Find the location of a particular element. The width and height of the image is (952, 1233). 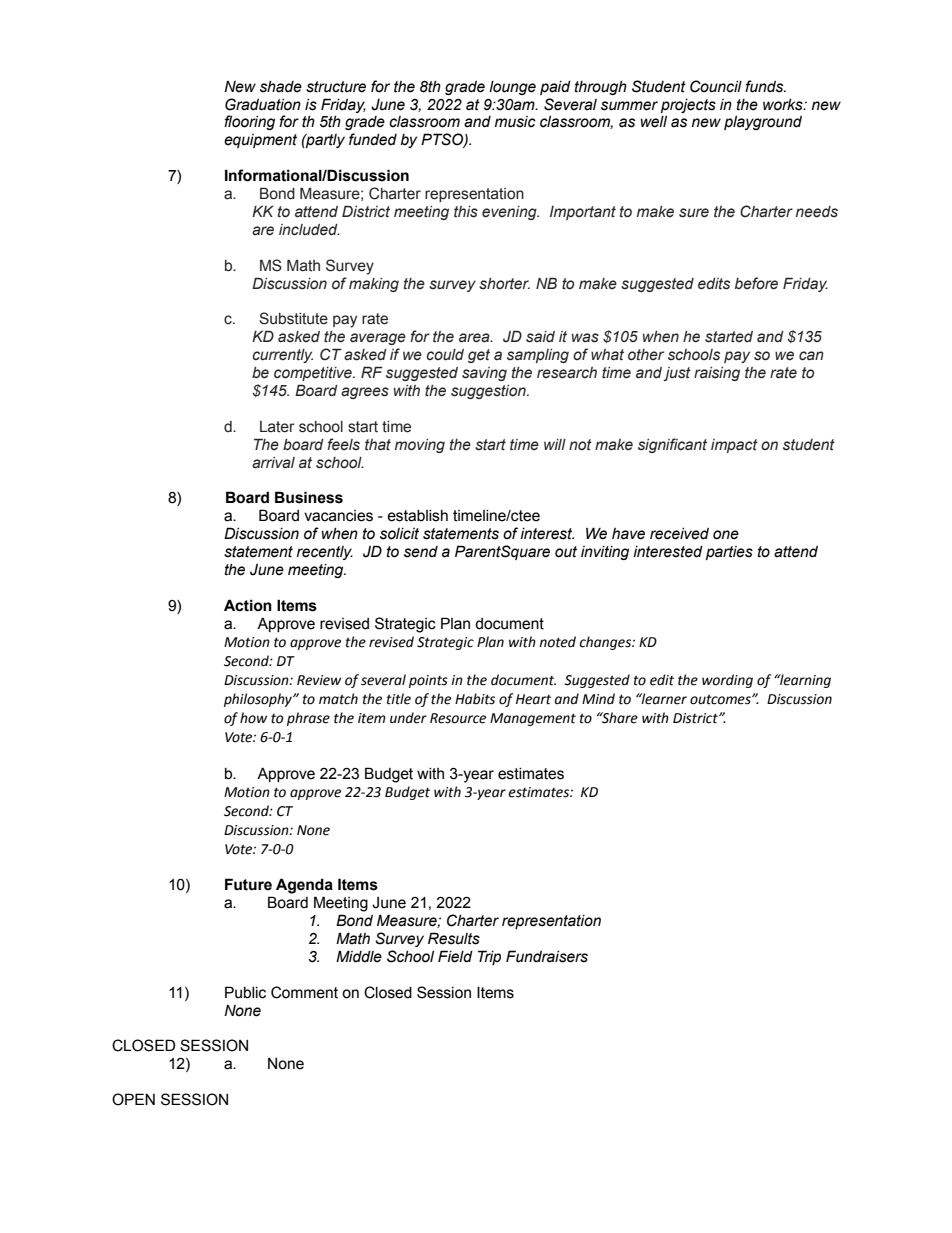

music is located at coordinates (515, 122).
